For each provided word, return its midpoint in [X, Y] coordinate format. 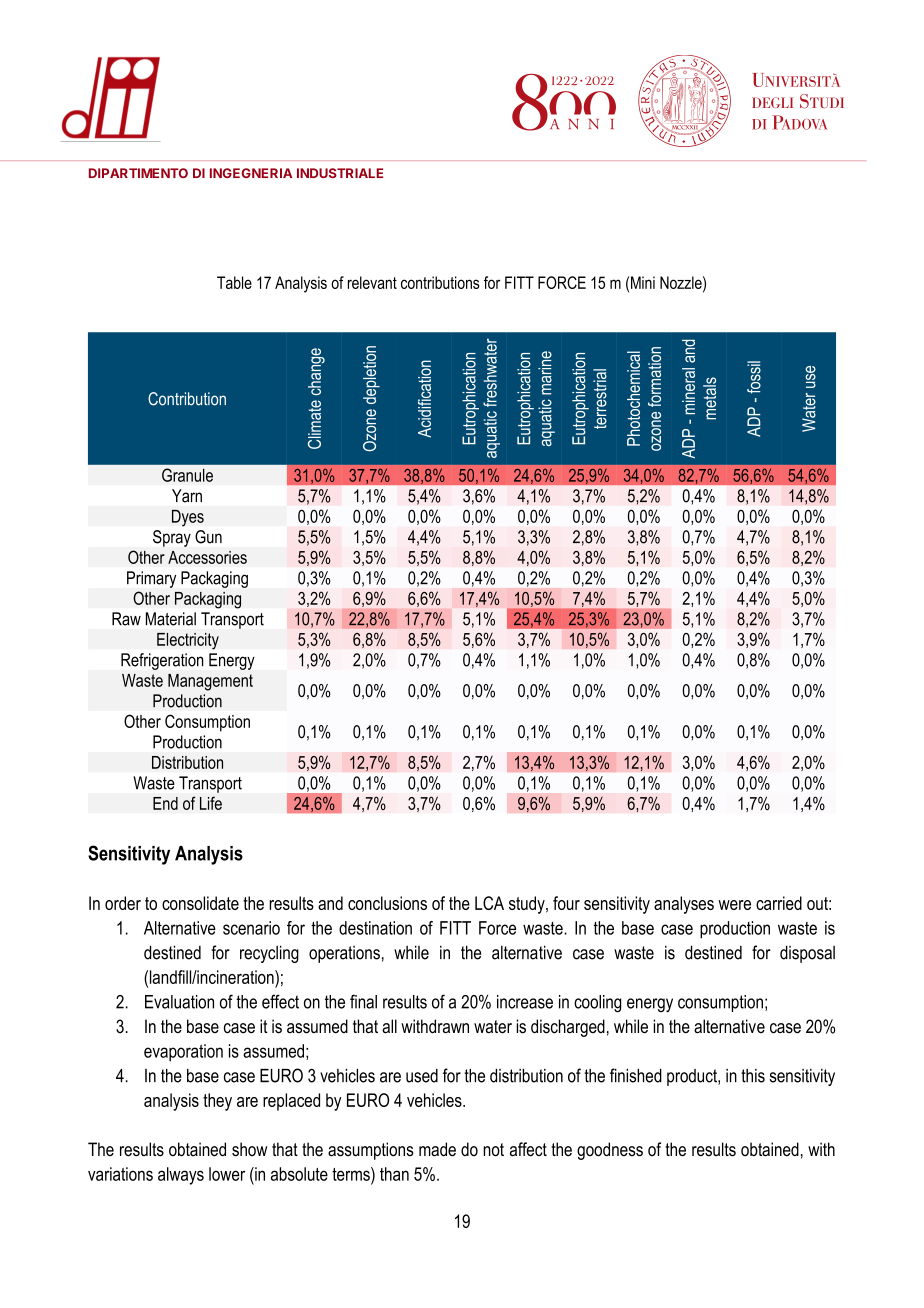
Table [234, 282]
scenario [251, 928]
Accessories [207, 557]
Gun [208, 537]
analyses [684, 905]
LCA [489, 903]
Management [210, 682]
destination [375, 928]
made [437, 1149]
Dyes [188, 518]
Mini [643, 282]
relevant [372, 282]
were [734, 905]
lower [227, 1174]
